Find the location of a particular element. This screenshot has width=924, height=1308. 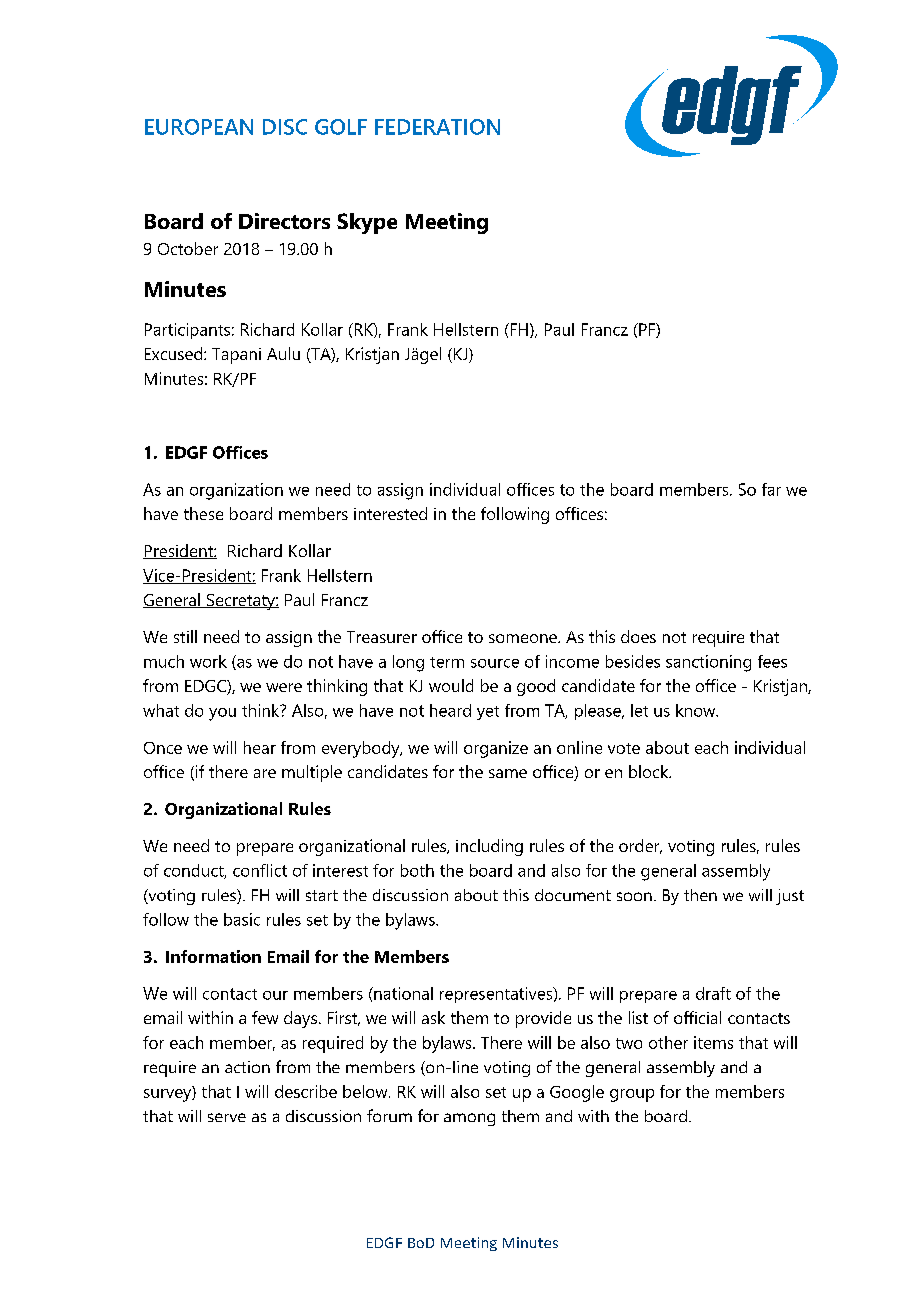

someone is located at coordinates (524, 638).
